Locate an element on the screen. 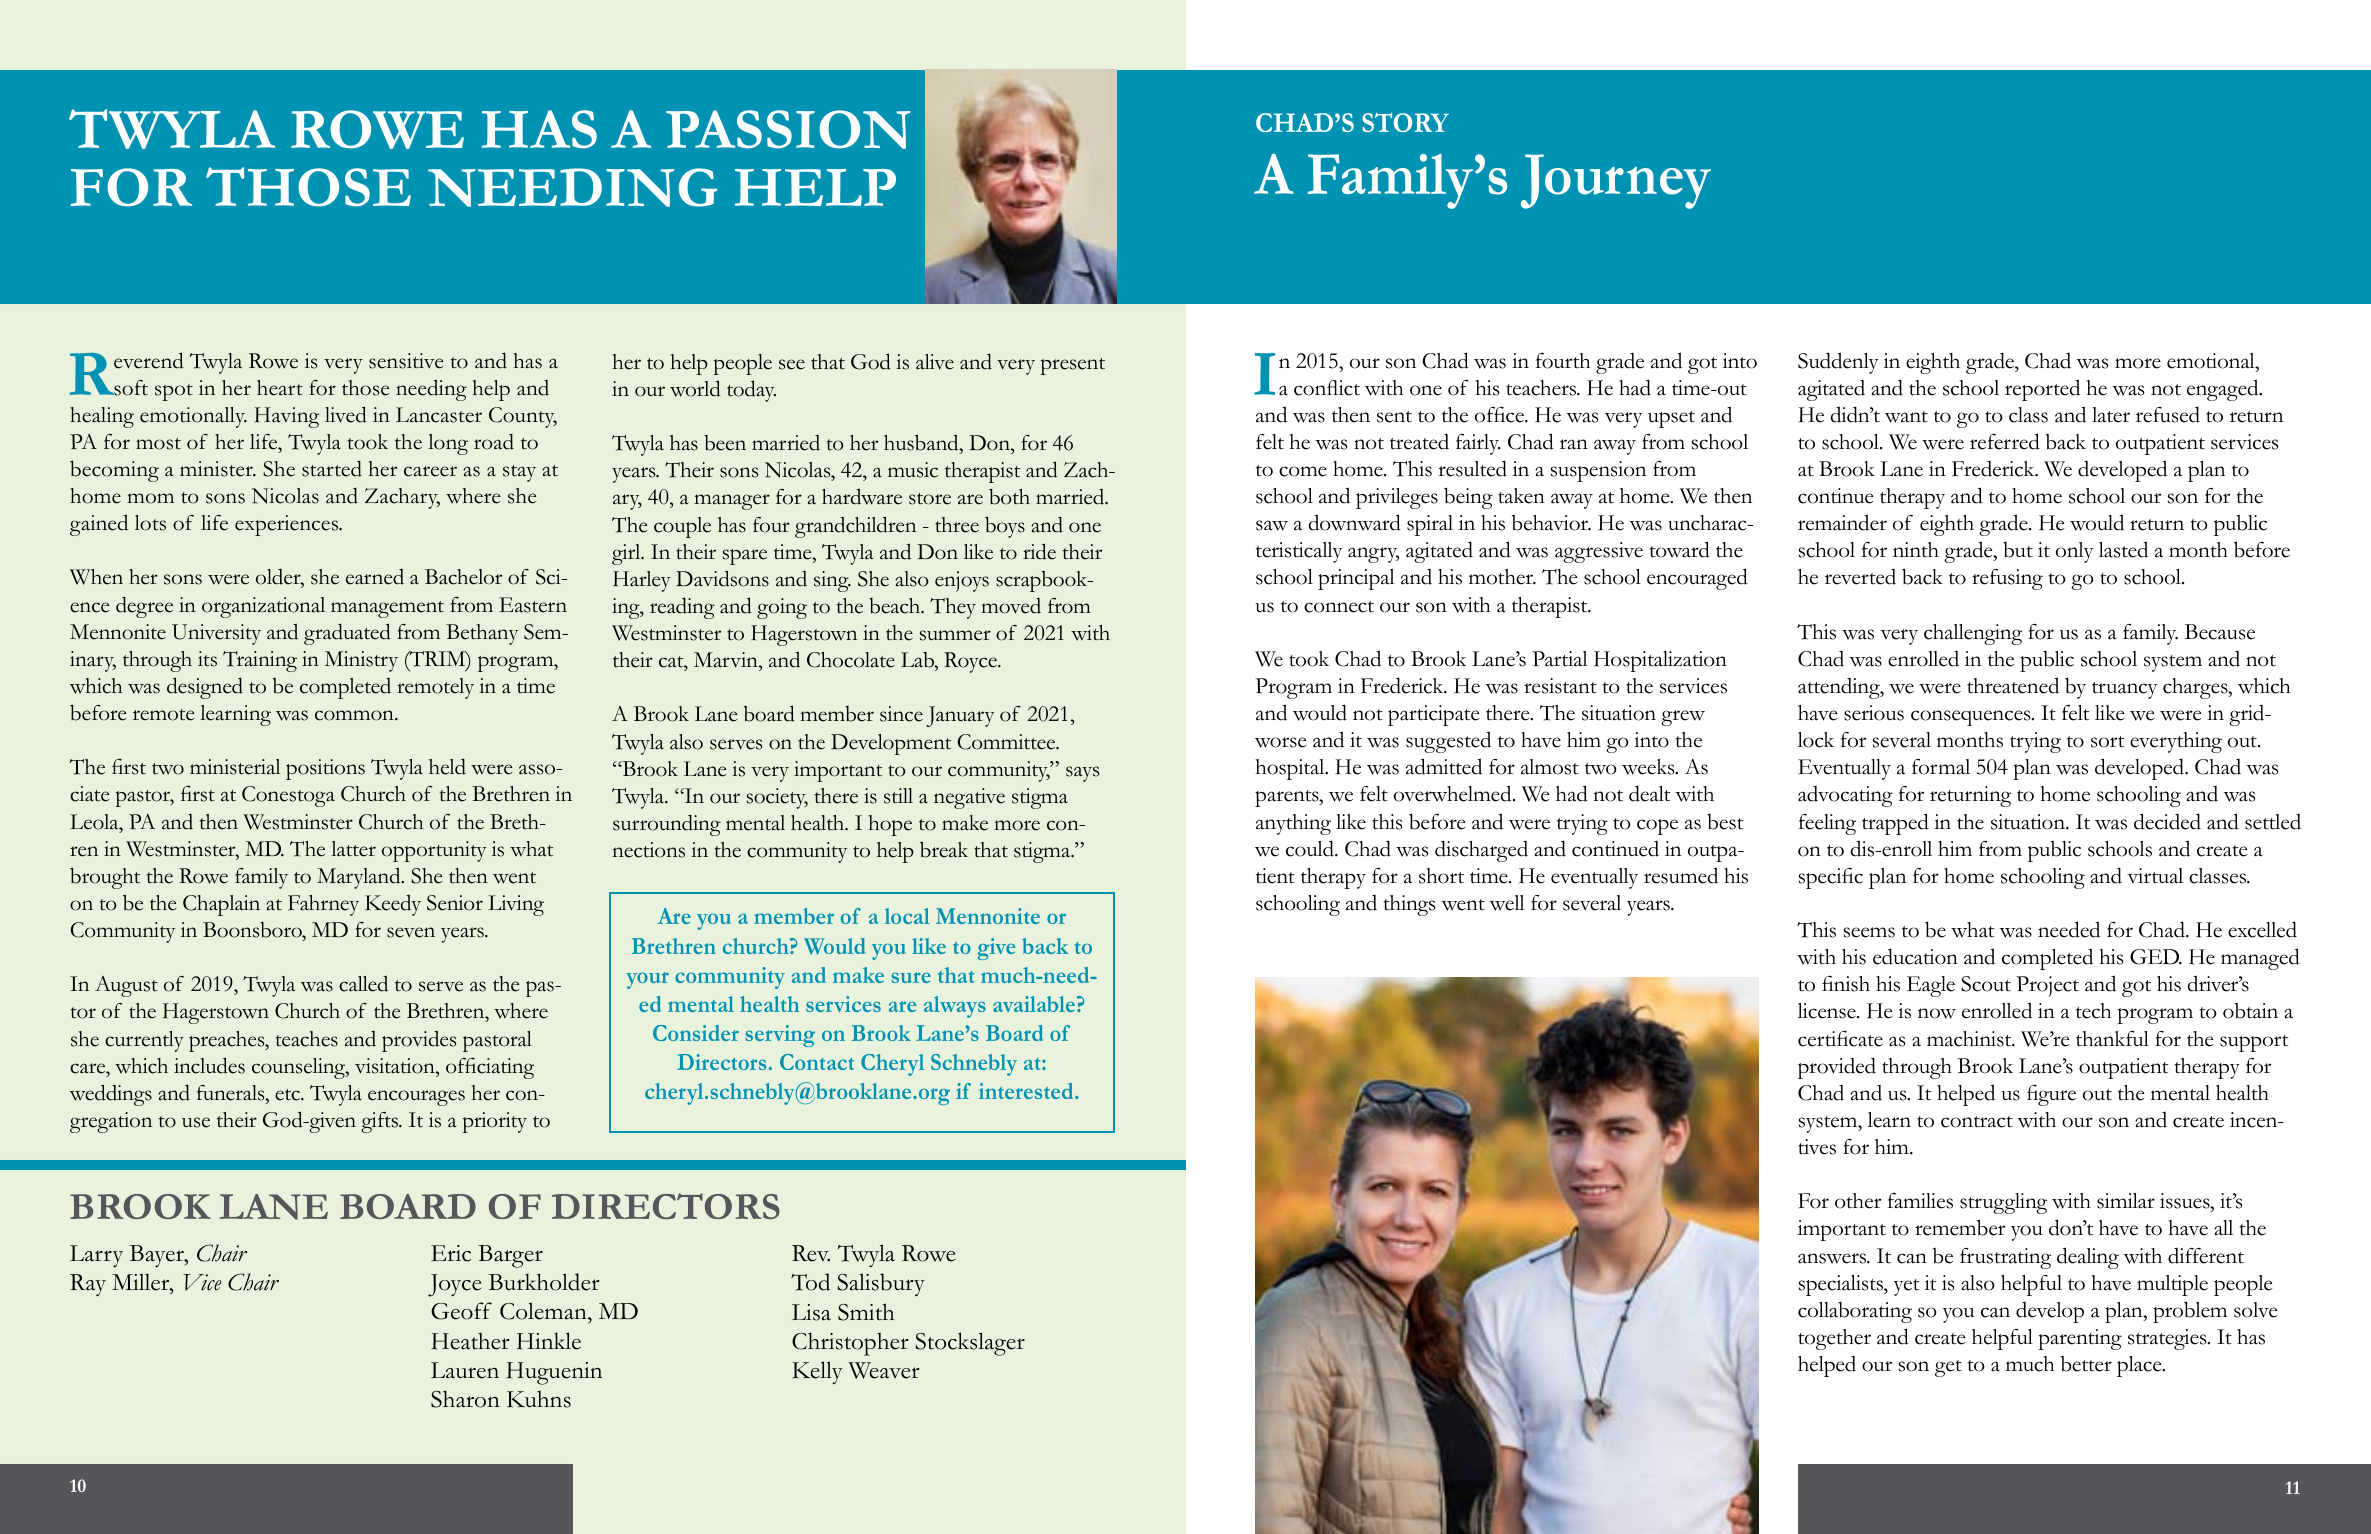 The height and width of the screenshot is (1534, 2371). earned is located at coordinates (375, 577).
